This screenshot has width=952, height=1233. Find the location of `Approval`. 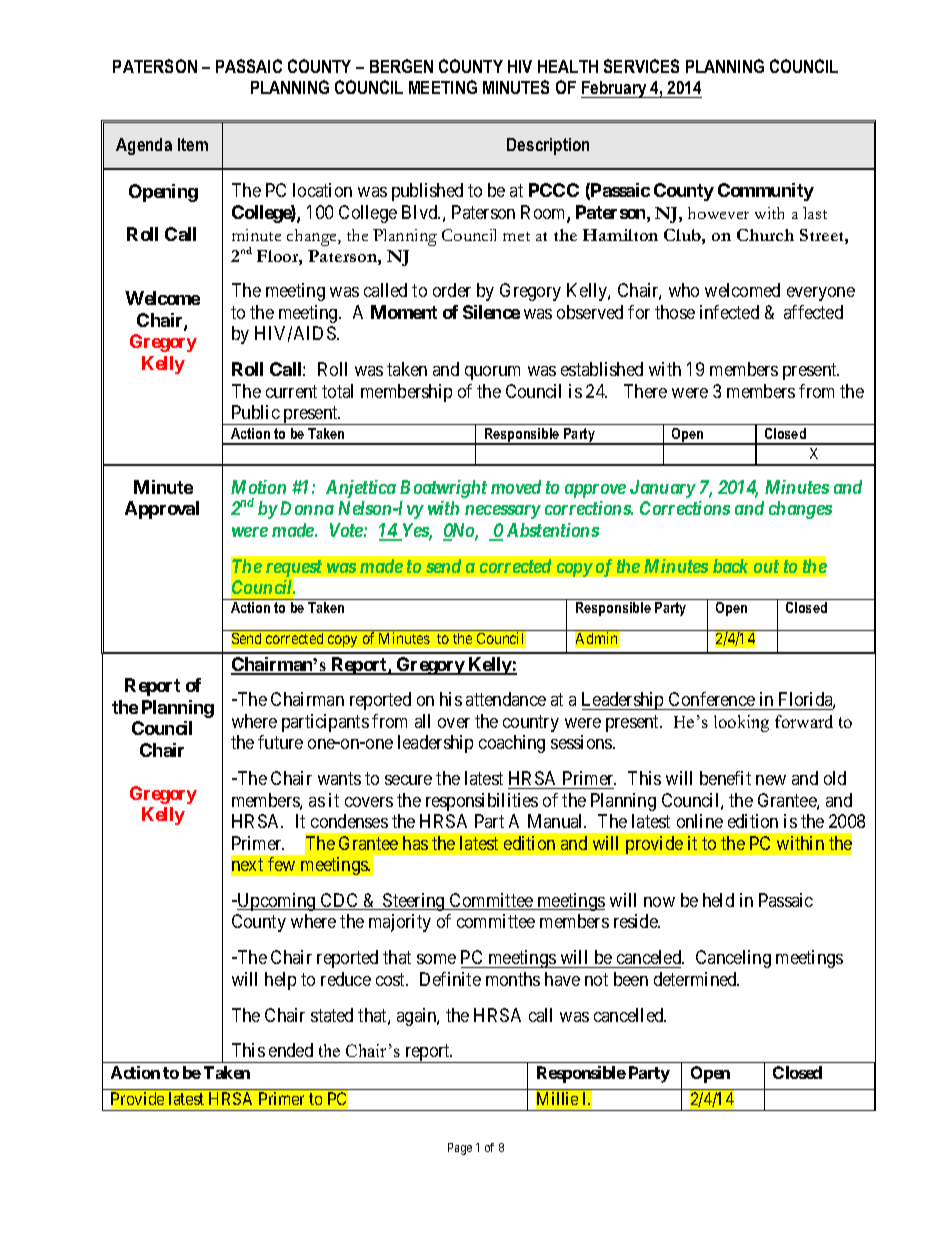

Approval is located at coordinates (162, 510).
